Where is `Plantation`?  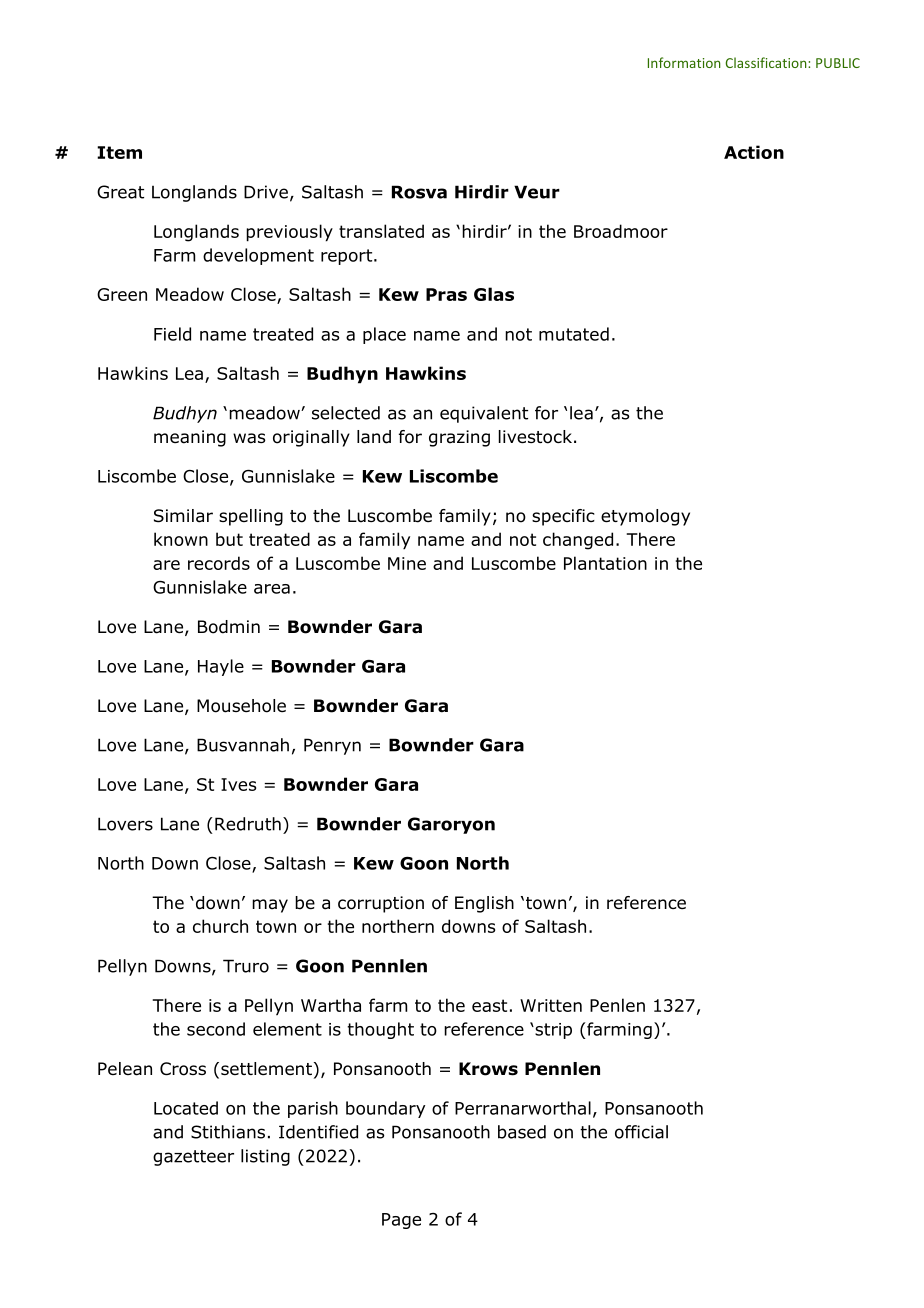 Plantation is located at coordinates (605, 563).
